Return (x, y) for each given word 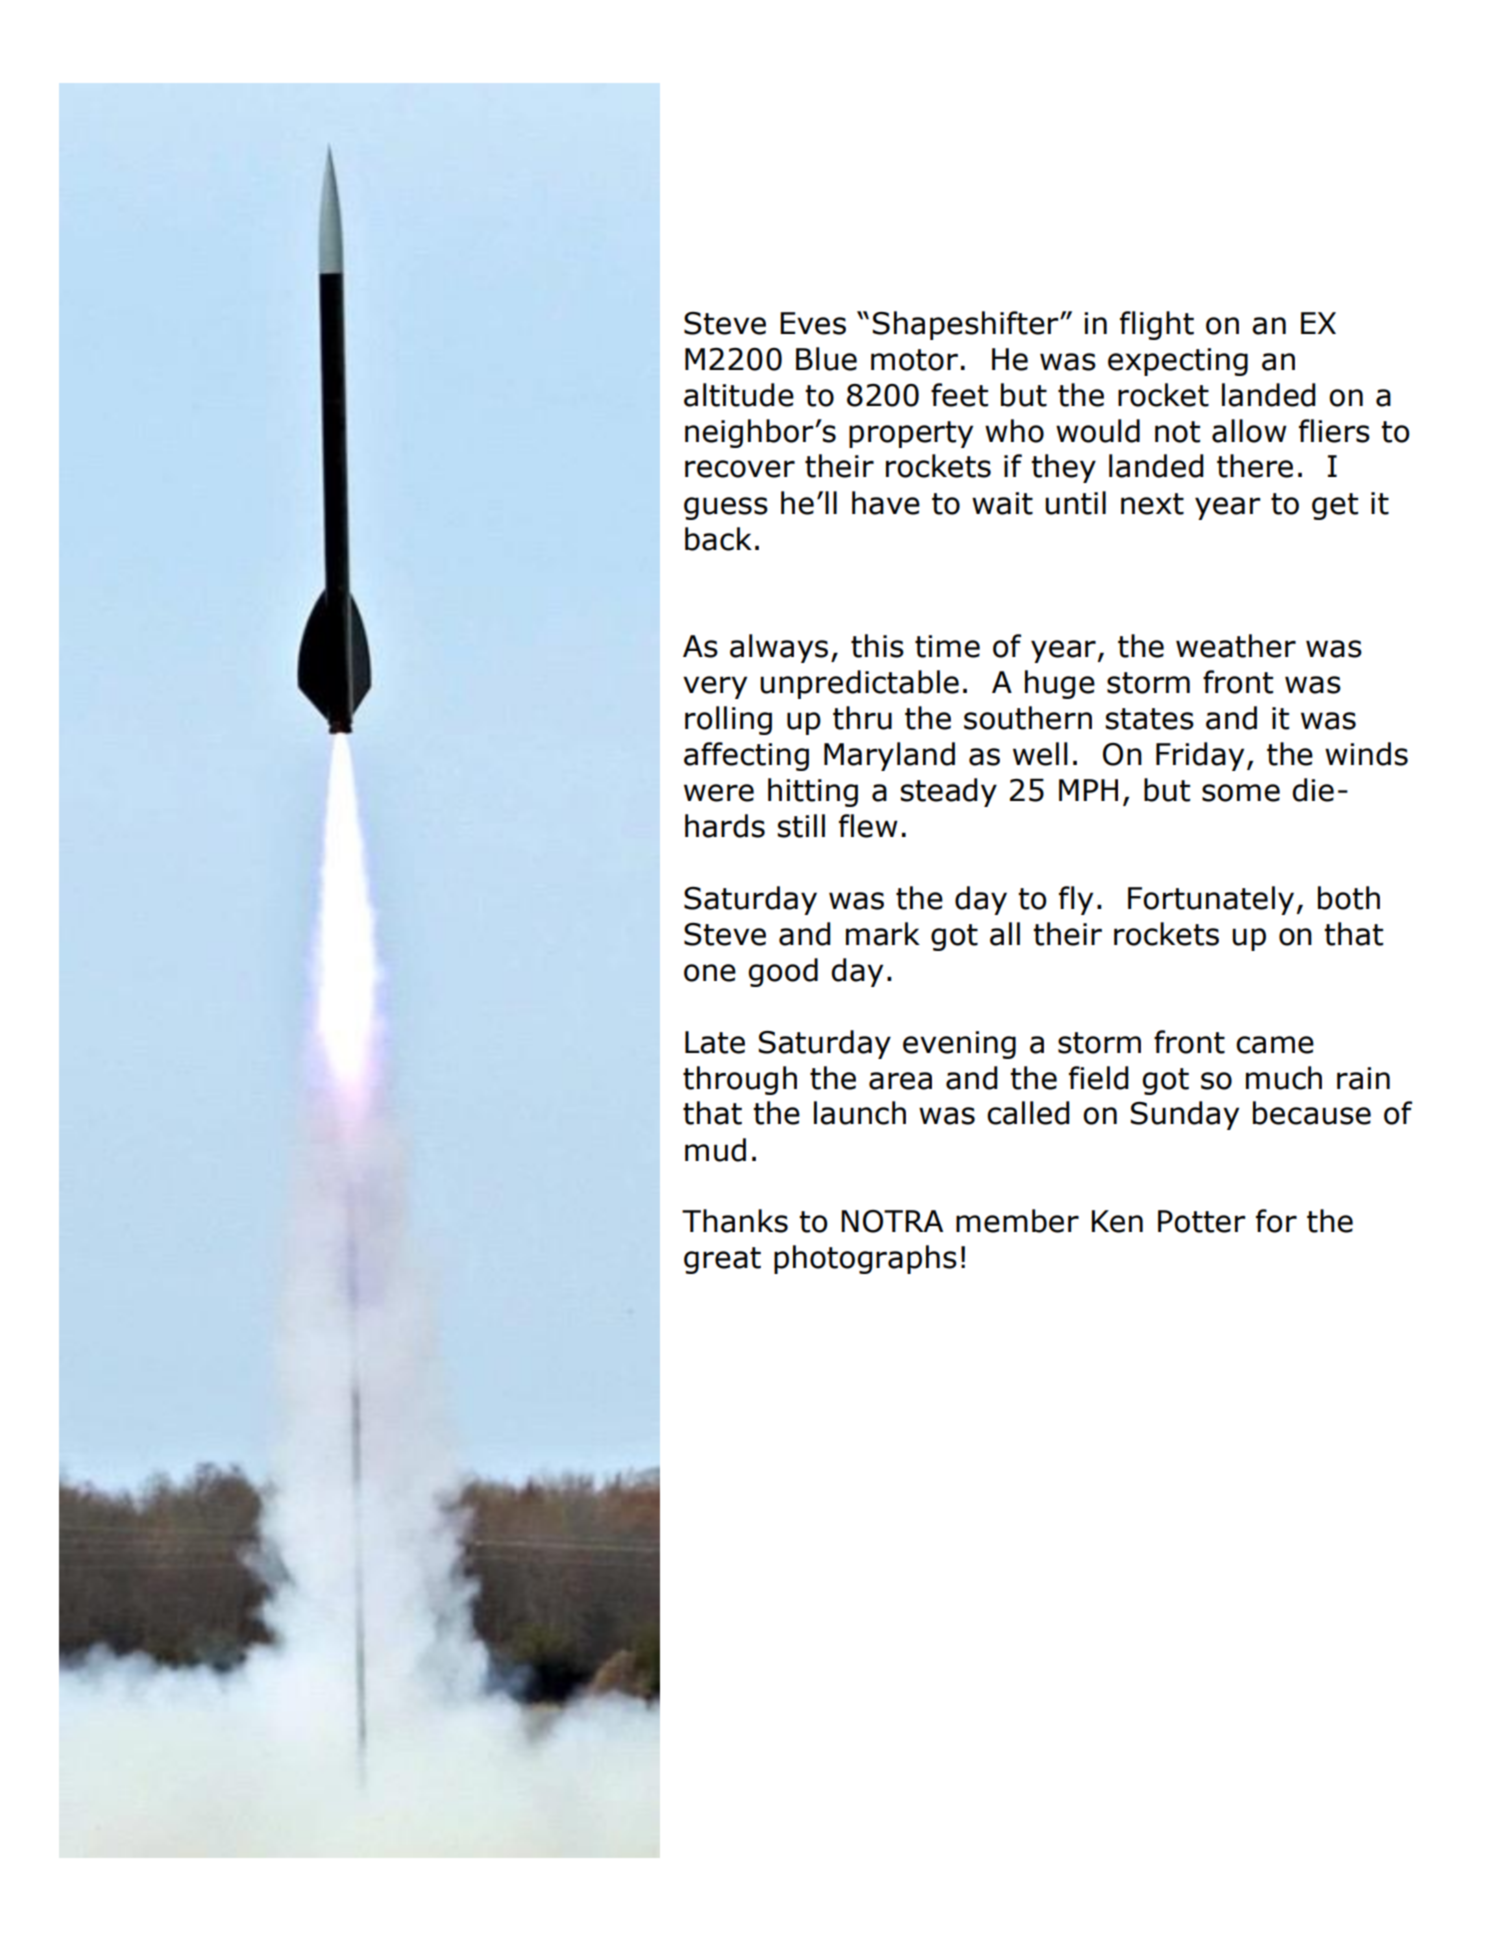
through (740, 1080)
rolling (728, 720)
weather (1236, 646)
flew (868, 826)
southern (1028, 718)
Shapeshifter (967, 325)
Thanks (735, 1221)
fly (1076, 900)
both (1349, 898)
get (1335, 506)
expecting (1178, 362)
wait (1002, 503)
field (1099, 1078)
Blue (826, 359)
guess (726, 508)
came (1275, 1045)
